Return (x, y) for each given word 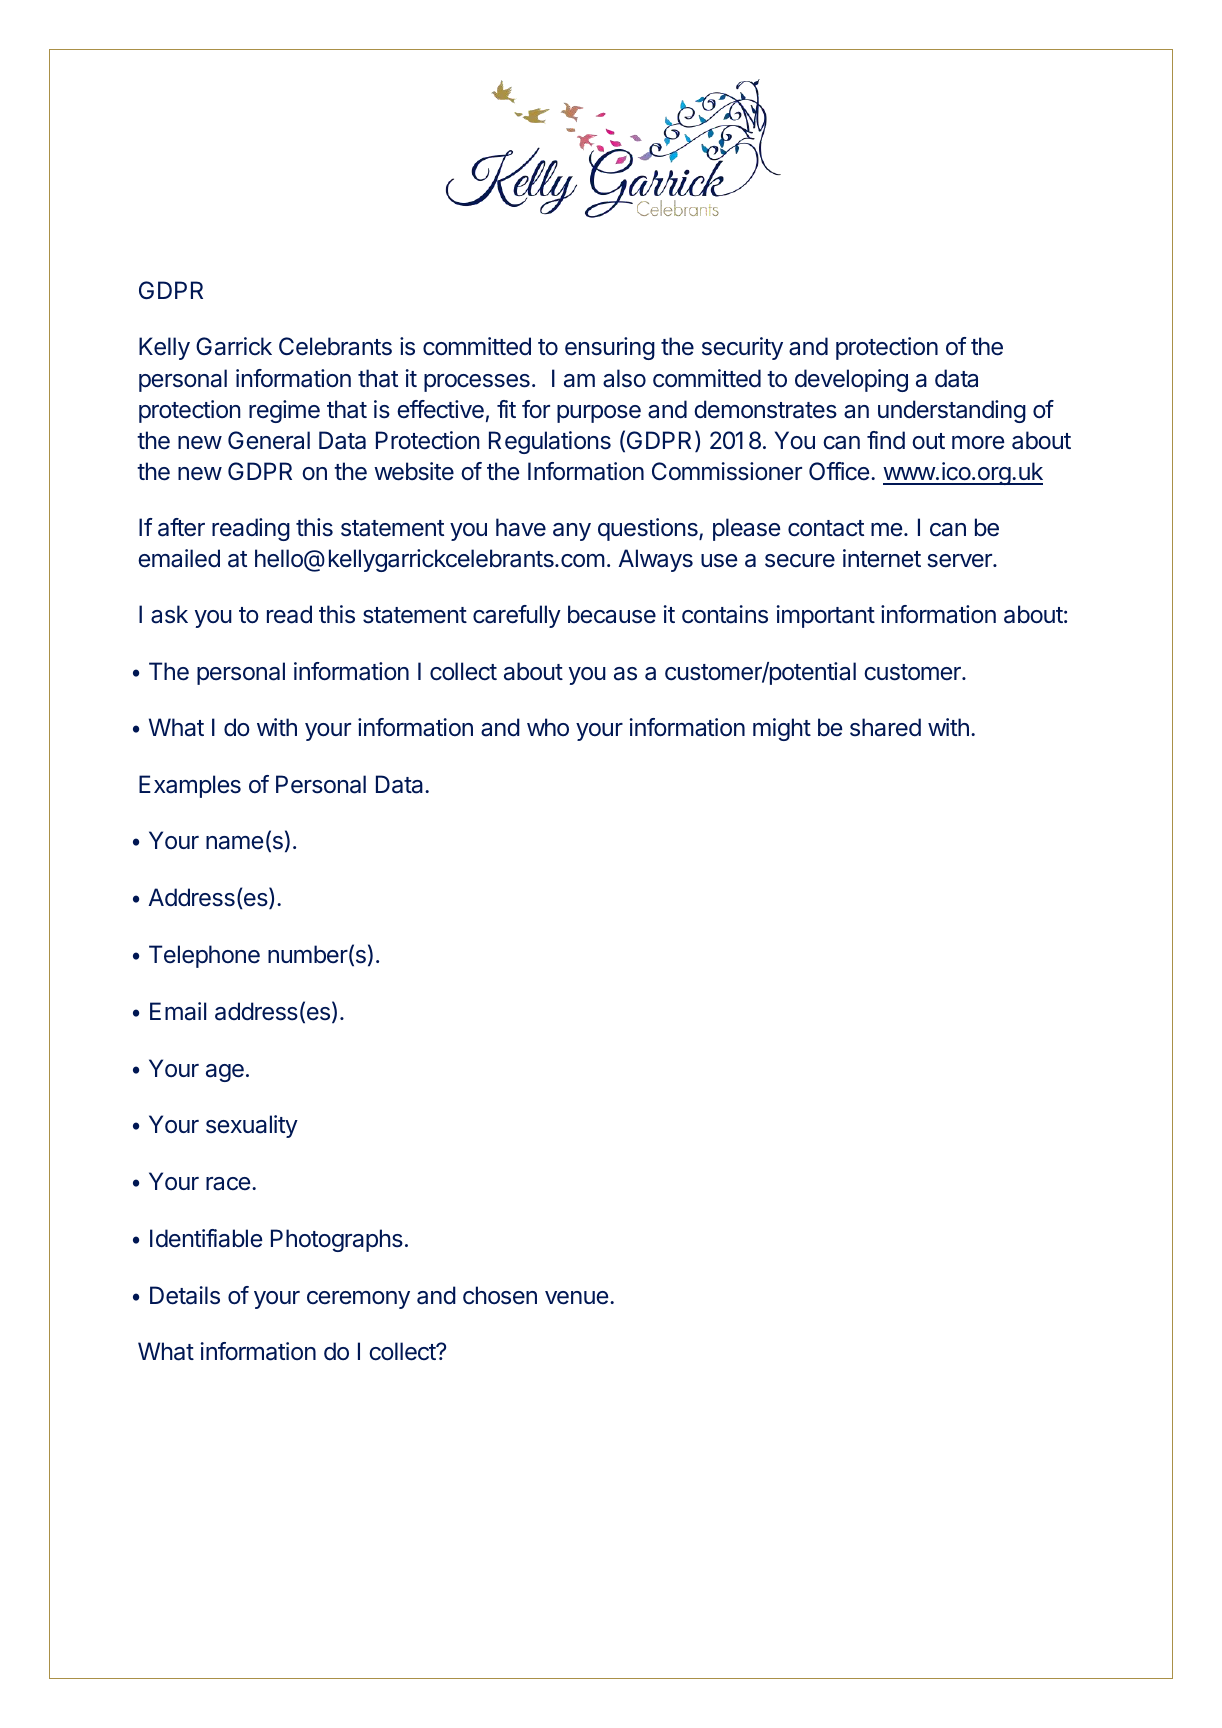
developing (851, 380)
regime (284, 411)
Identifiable (206, 1238)
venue (576, 1298)
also (624, 378)
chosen (500, 1295)
